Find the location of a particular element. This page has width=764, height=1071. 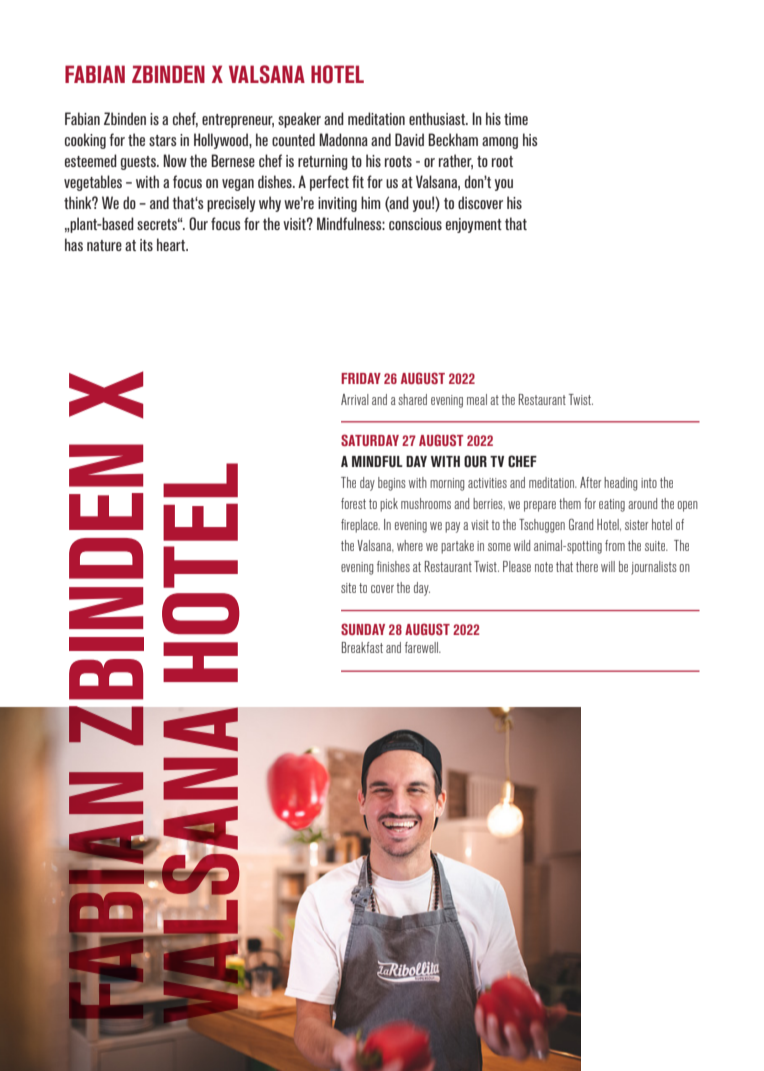

Breakfast is located at coordinates (362, 647).
